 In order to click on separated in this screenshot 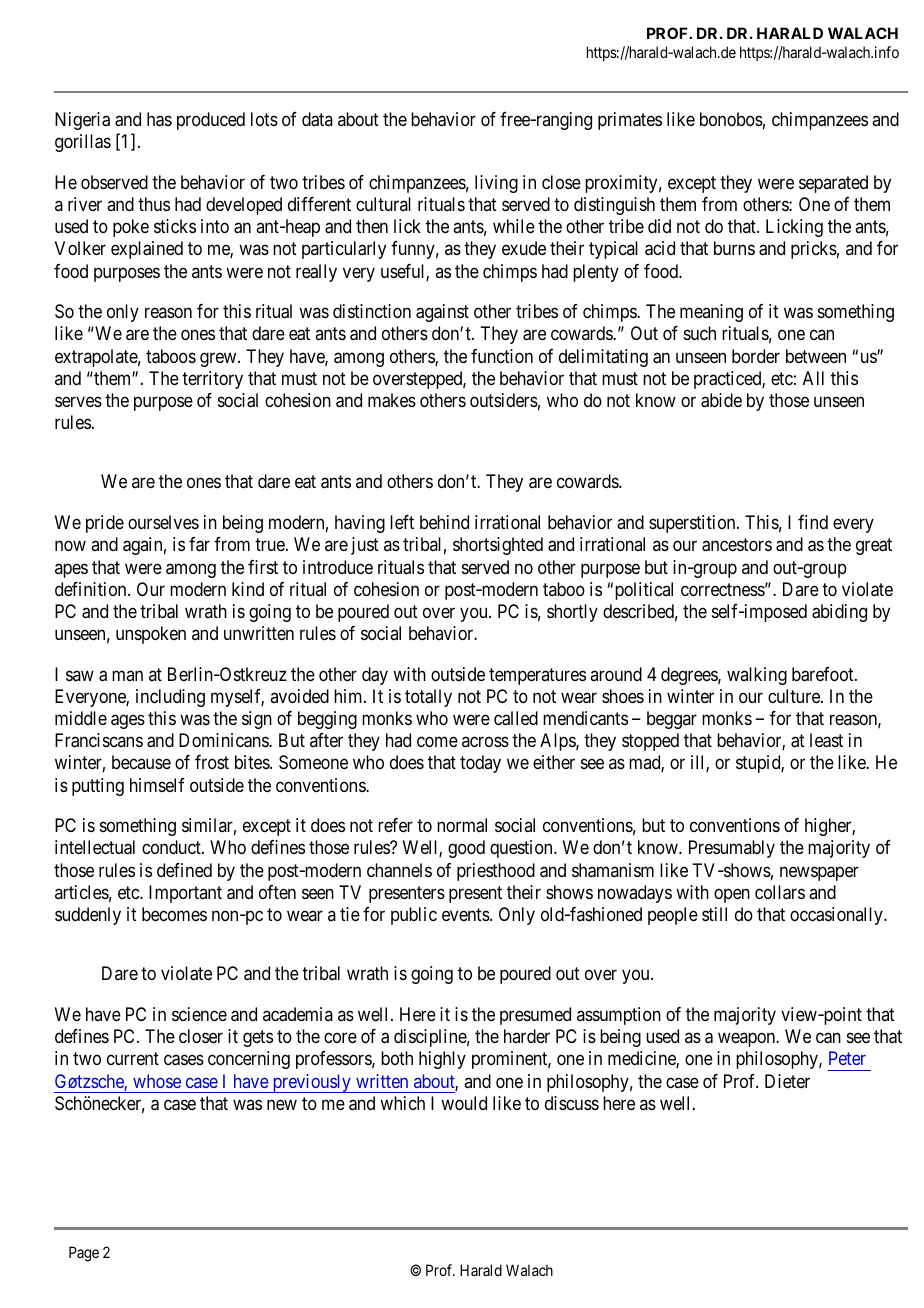, I will do `click(833, 184)`.
